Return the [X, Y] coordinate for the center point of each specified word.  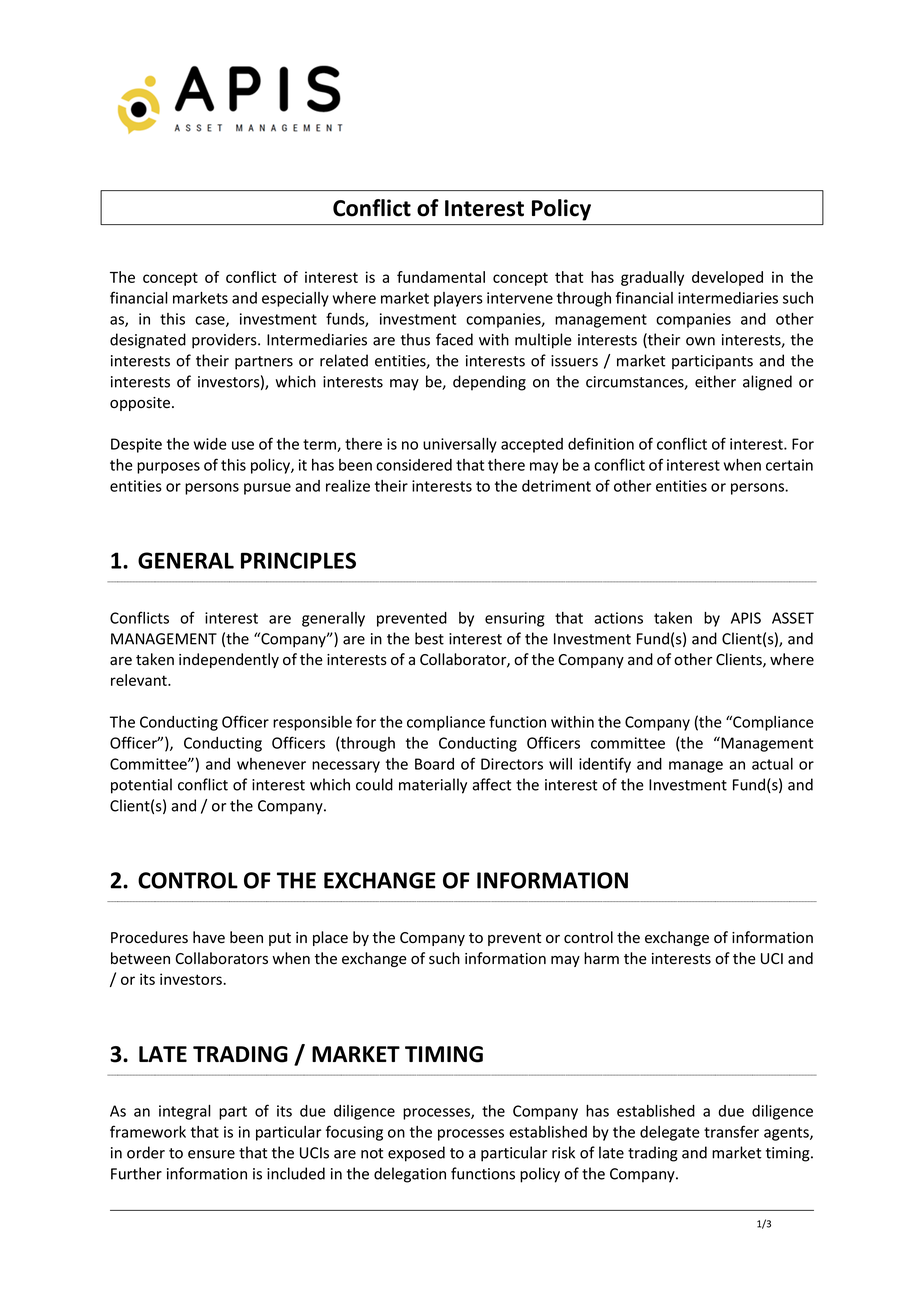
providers [225, 341]
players [458, 299]
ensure [211, 1154]
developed [727, 278]
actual [772, 764]
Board [434, 764]
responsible [312, 723]
